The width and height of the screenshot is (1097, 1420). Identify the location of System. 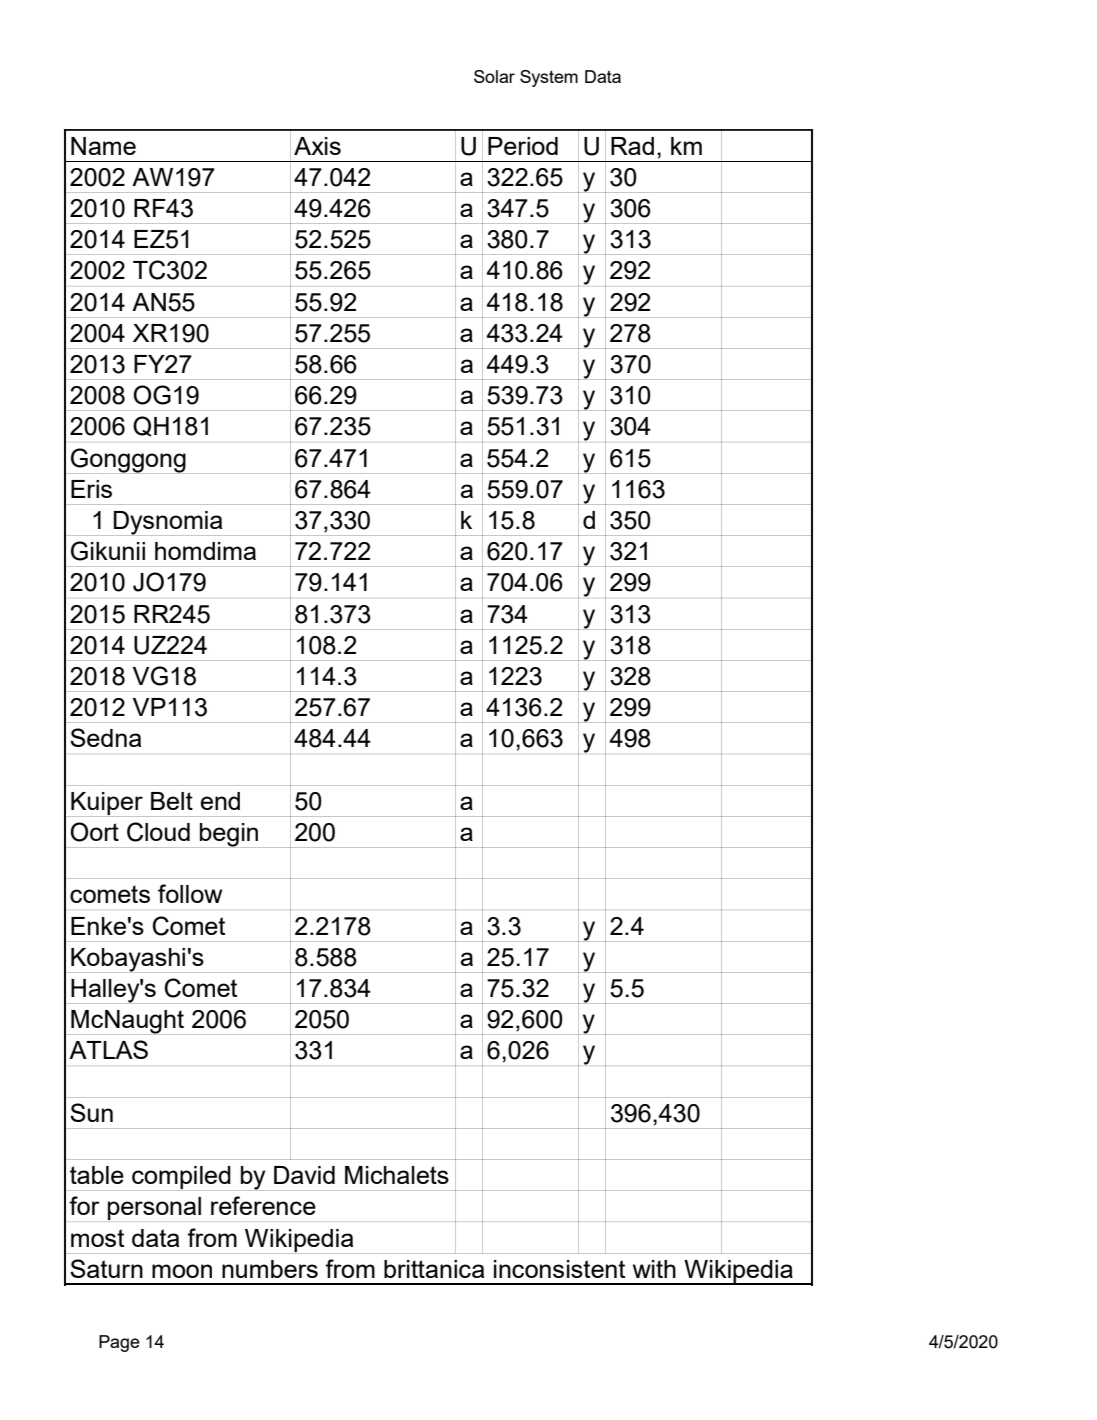
(549, 78).
